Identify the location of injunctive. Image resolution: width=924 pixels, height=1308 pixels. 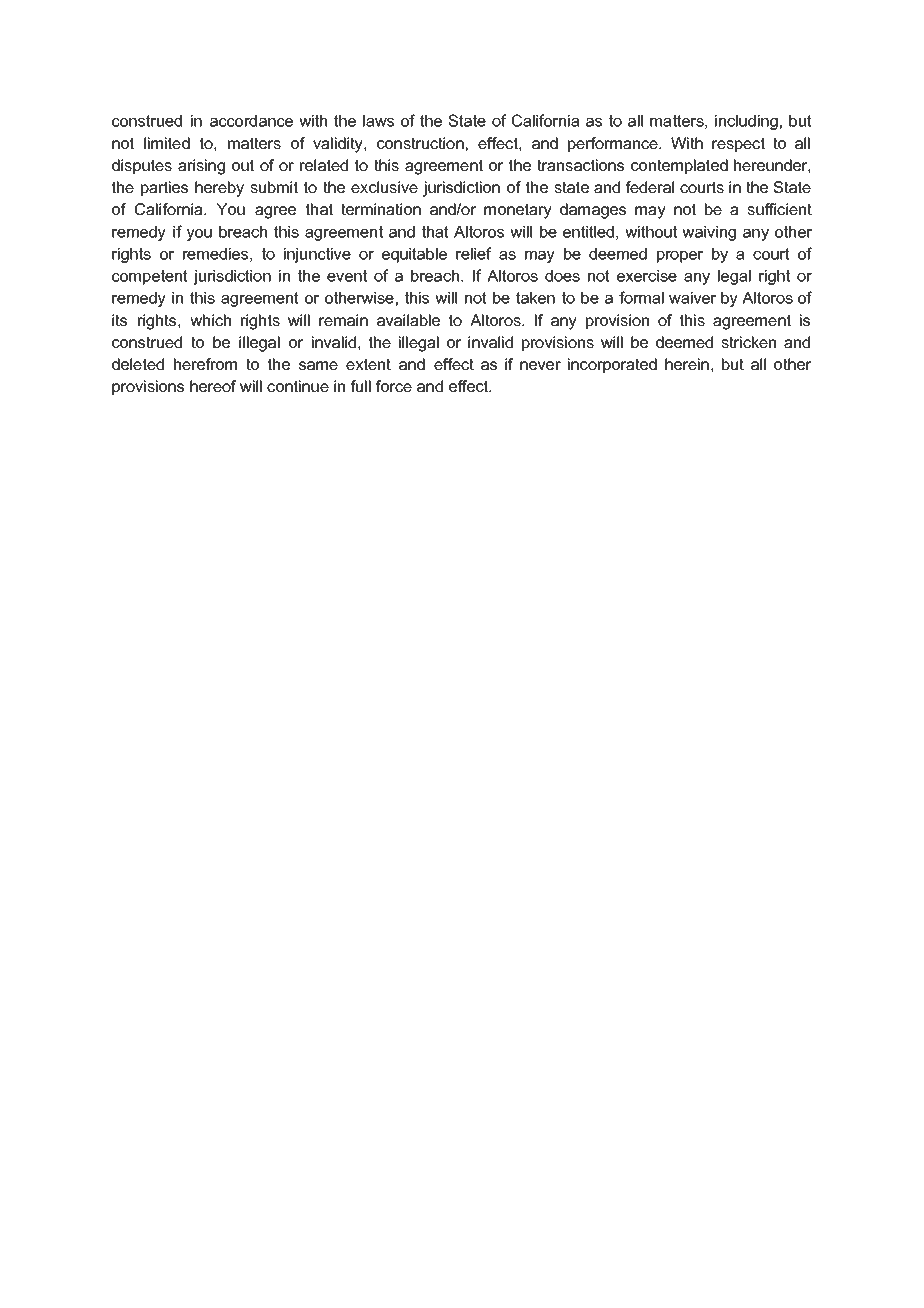
(317, 255).
